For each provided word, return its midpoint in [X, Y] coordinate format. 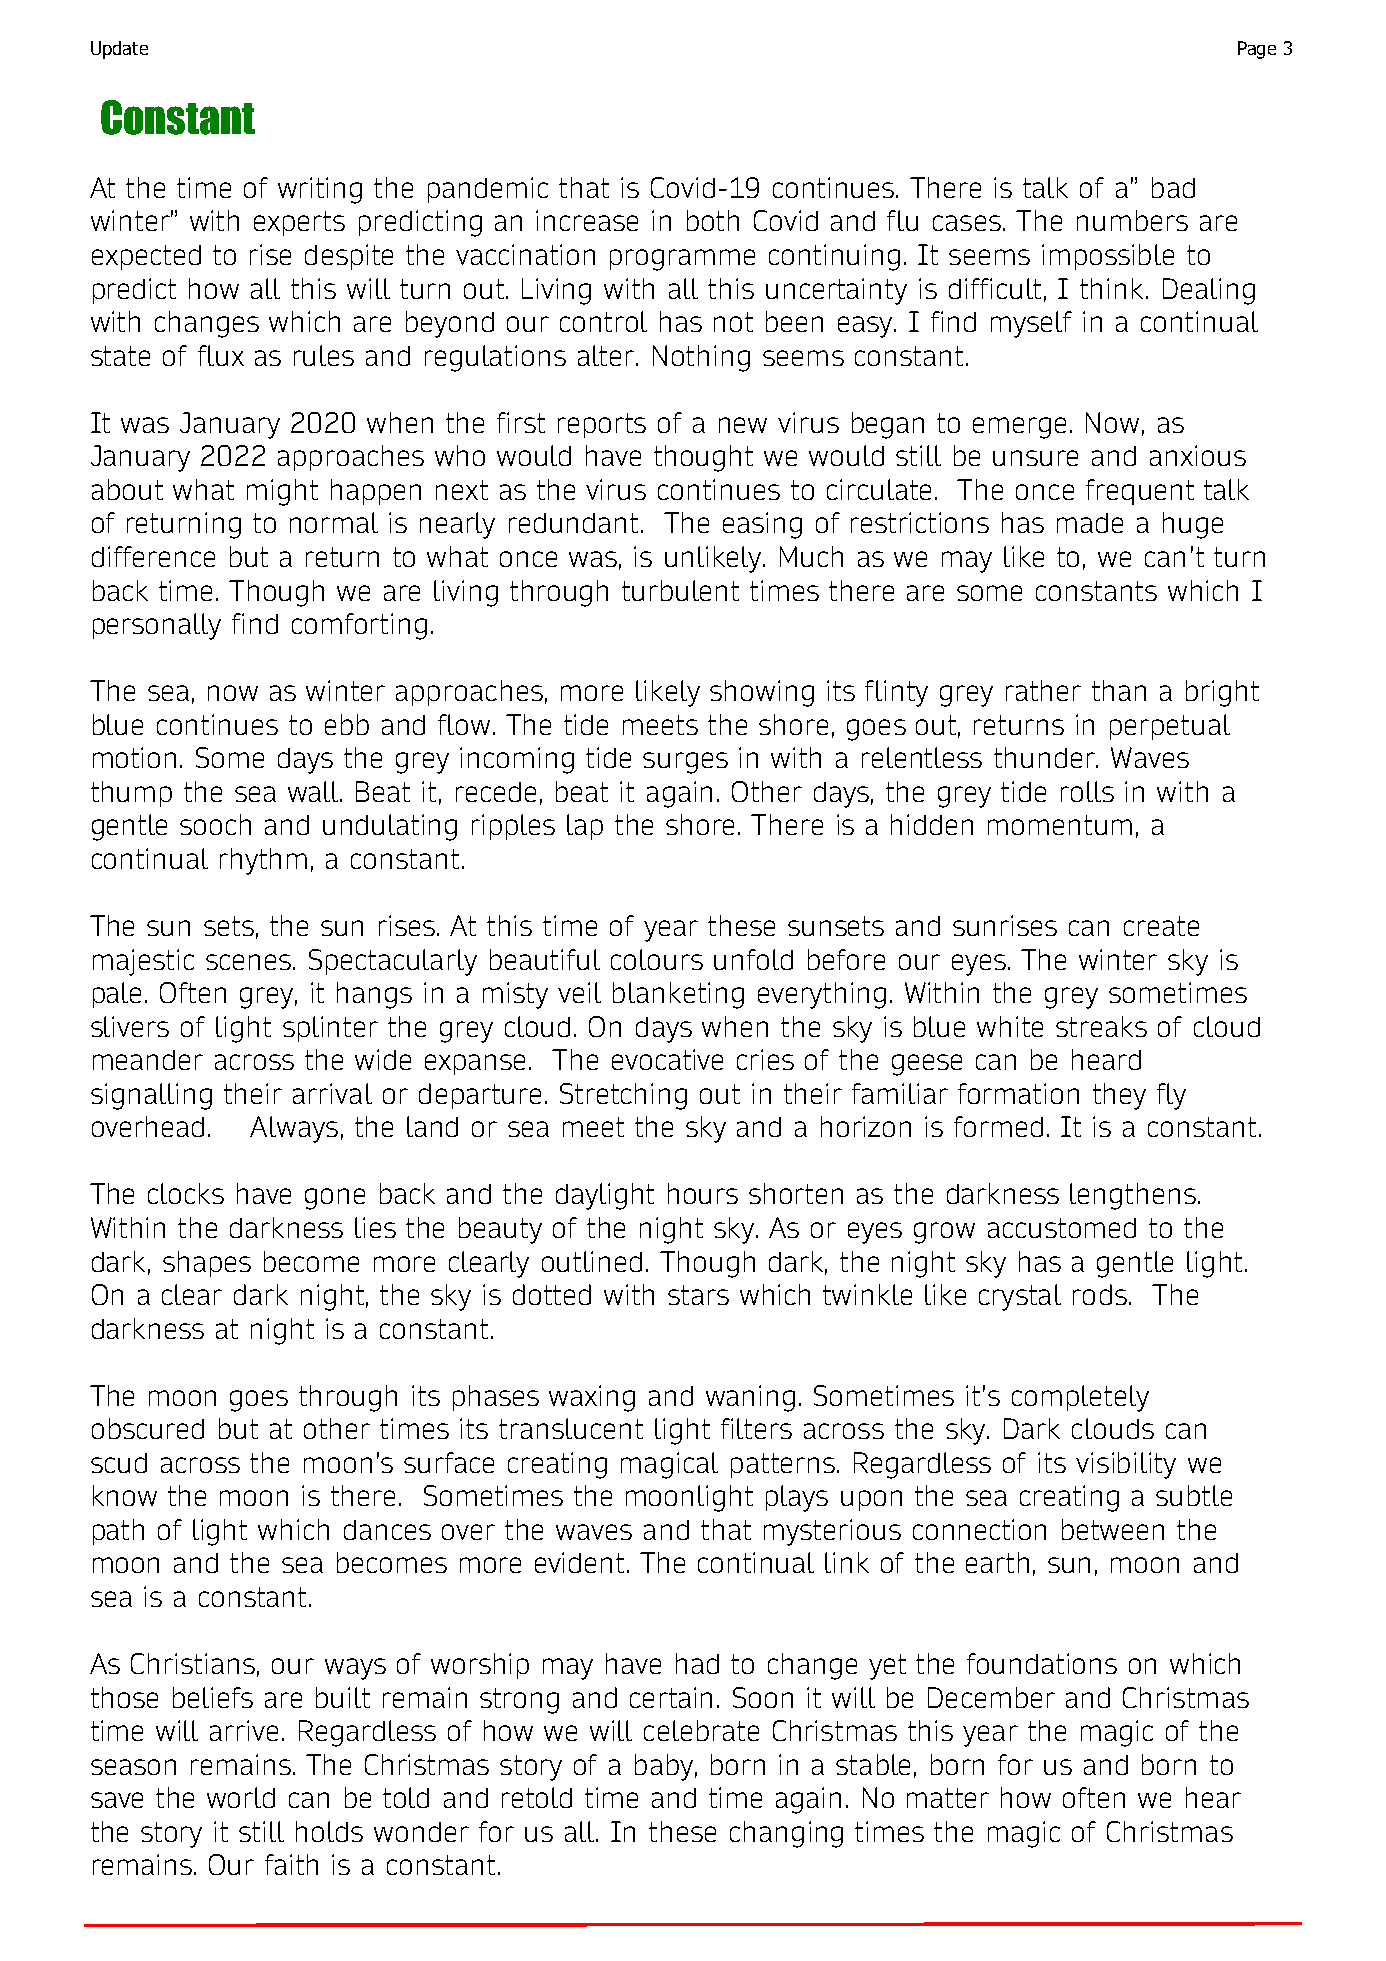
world [241, 1797]
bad [1173, 187]
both [713, 220]
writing [320, 190]
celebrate [701, 1730]
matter [948, 1798]
